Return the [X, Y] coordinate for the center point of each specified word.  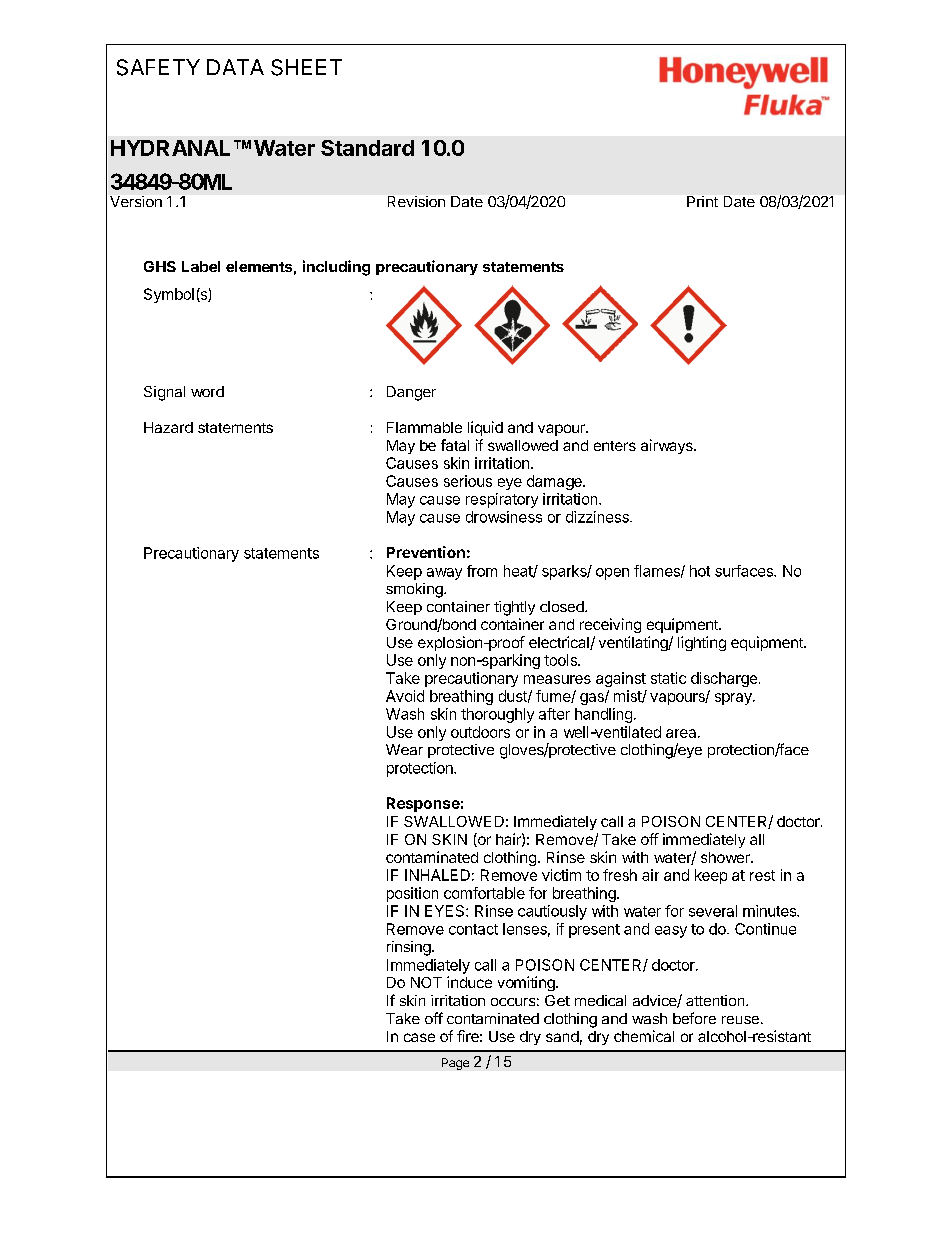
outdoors [480, 732]
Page [455, 1064]
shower [726, 857]
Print [702, 201]
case [419, 1037]
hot [700, 571]
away [444, 574]
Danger [411, 393]
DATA [235, 67]
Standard [367, 148]
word [207, 391]
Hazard [168, 427]
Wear [404, 749]
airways [668, 446]
